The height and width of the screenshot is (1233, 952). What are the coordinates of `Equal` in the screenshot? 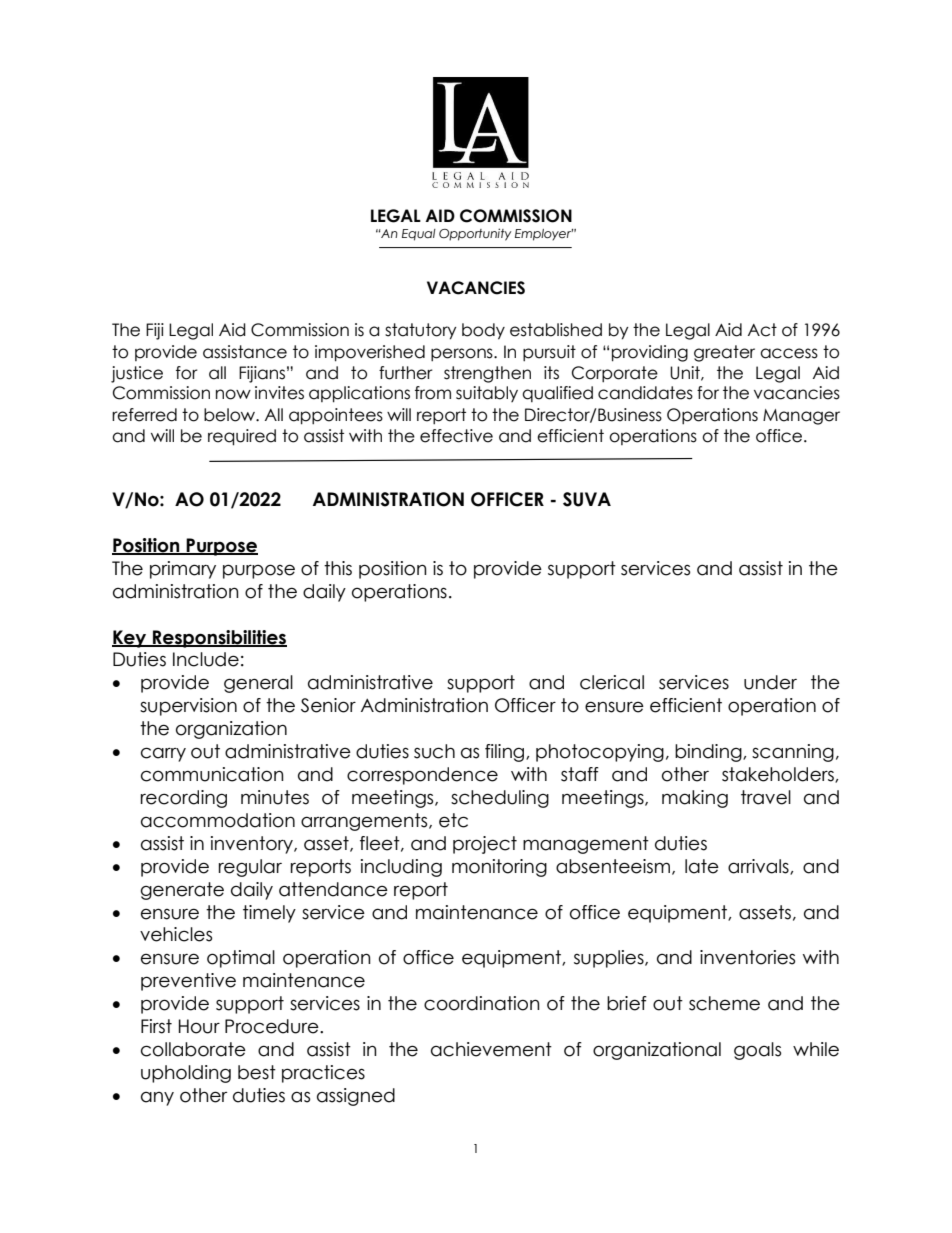 It's located at (419, 235).
